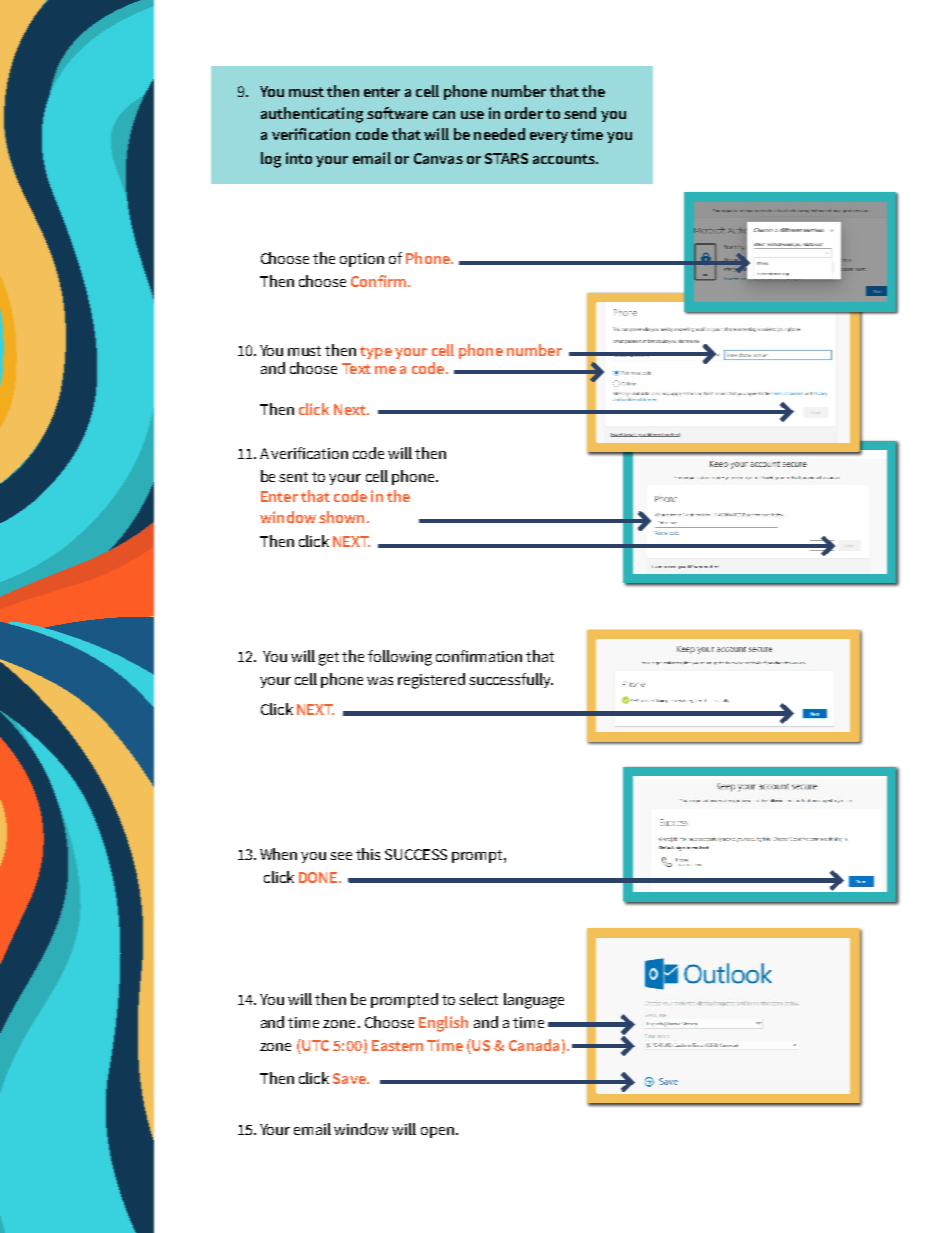 Image resolution: width=952 pixels, height=1233 pixels. I want to click on this, so click(368, 854).
